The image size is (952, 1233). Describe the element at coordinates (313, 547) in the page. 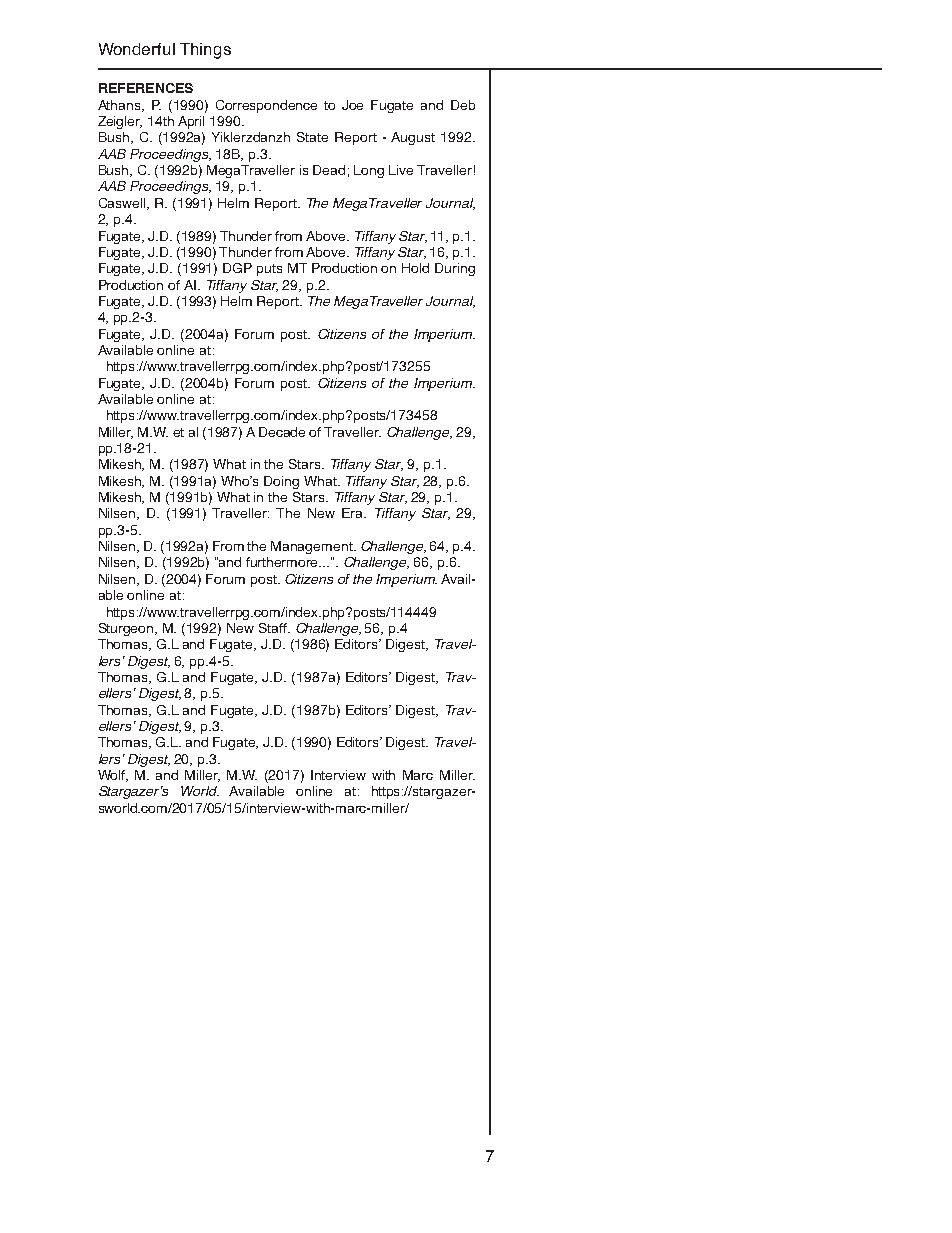

I see `Management` at that location.
